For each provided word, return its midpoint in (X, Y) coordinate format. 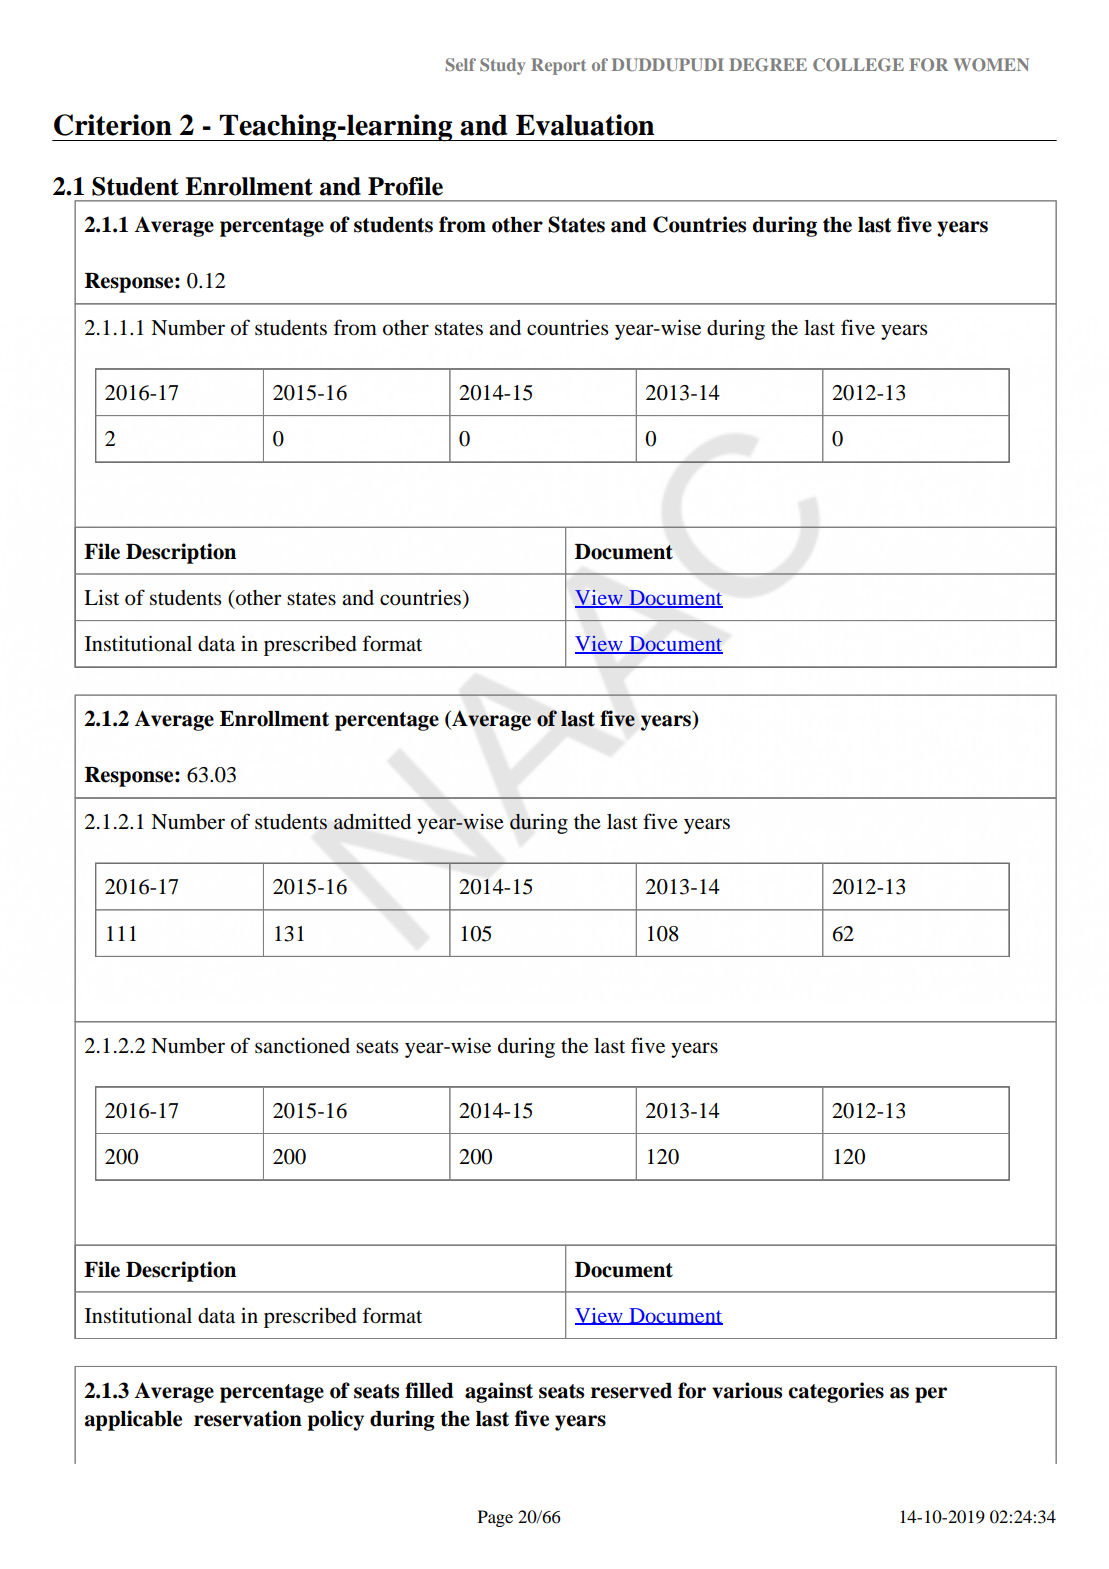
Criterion (113, 125)
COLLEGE (858, 64)
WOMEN (991, 64)
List (101, 597)
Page (495, 1518)
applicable (133, 1420)
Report (558, 66)
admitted (372, 821)
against (499, 1392)
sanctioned (302, 1045)
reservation (248, 1418)
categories (836, 1392)
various (747, 1390)
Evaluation (585, 125)
